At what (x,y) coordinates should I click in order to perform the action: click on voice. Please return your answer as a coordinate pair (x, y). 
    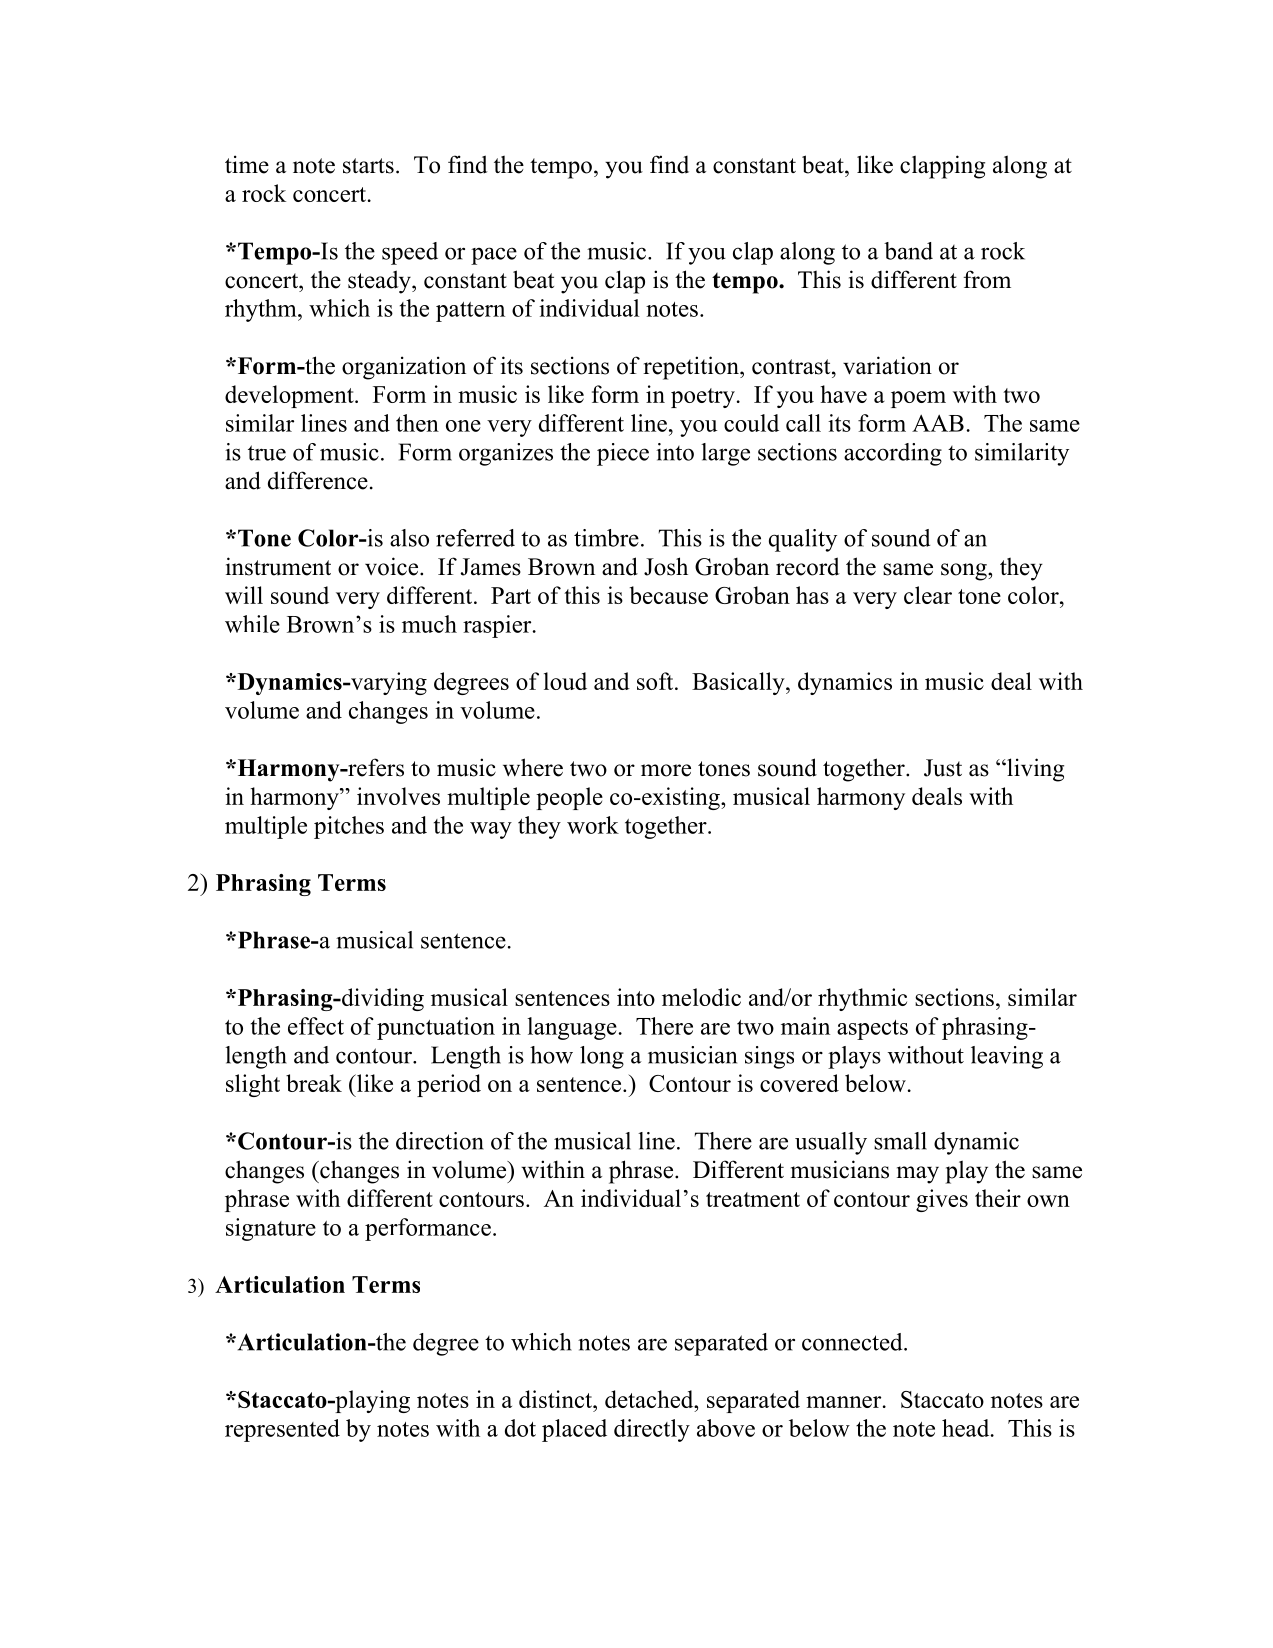
    Looking at the image, I should click on (393, 566).
